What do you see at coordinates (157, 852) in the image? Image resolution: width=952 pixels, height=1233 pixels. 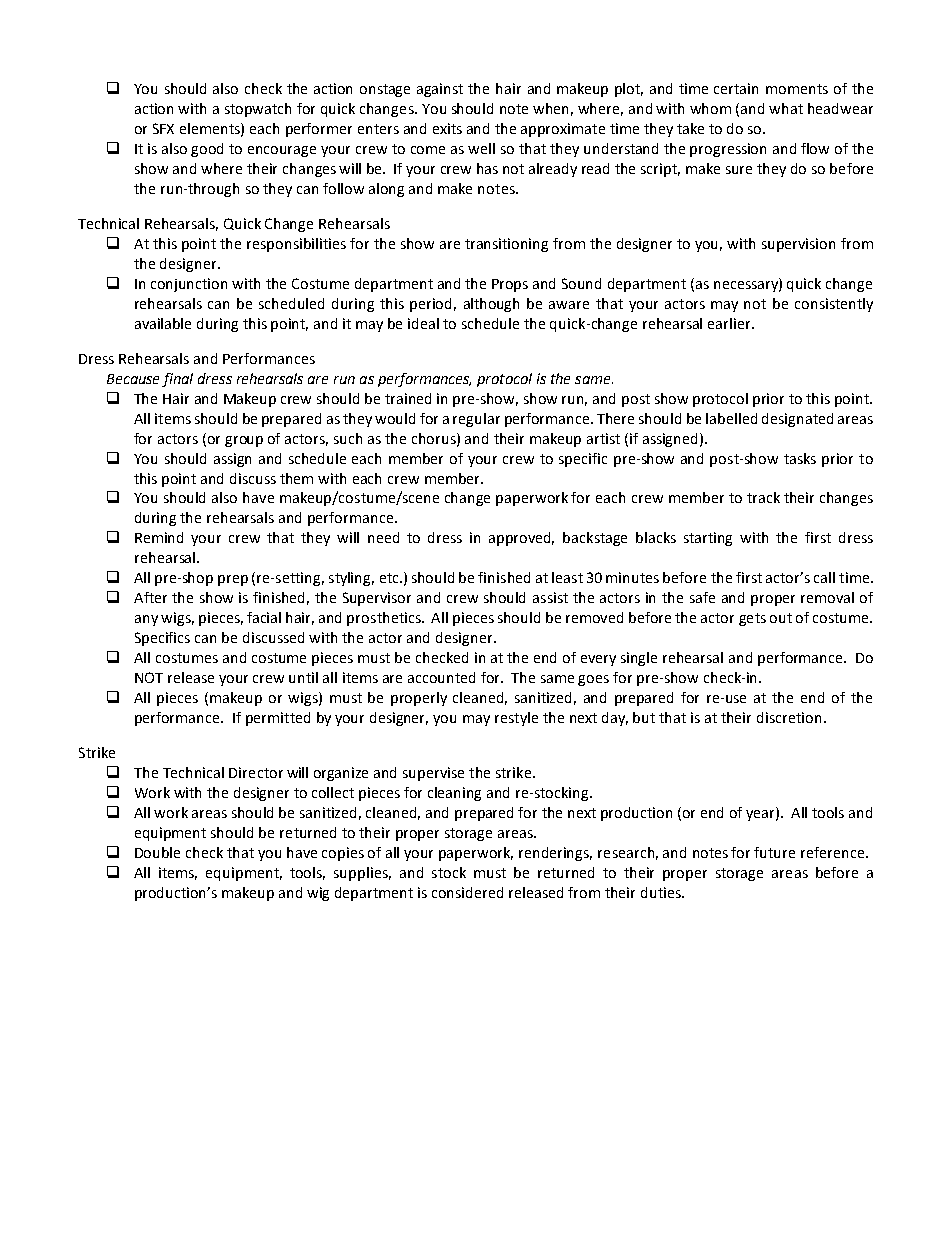 I see `Double` at bounding box center [157, 852].
